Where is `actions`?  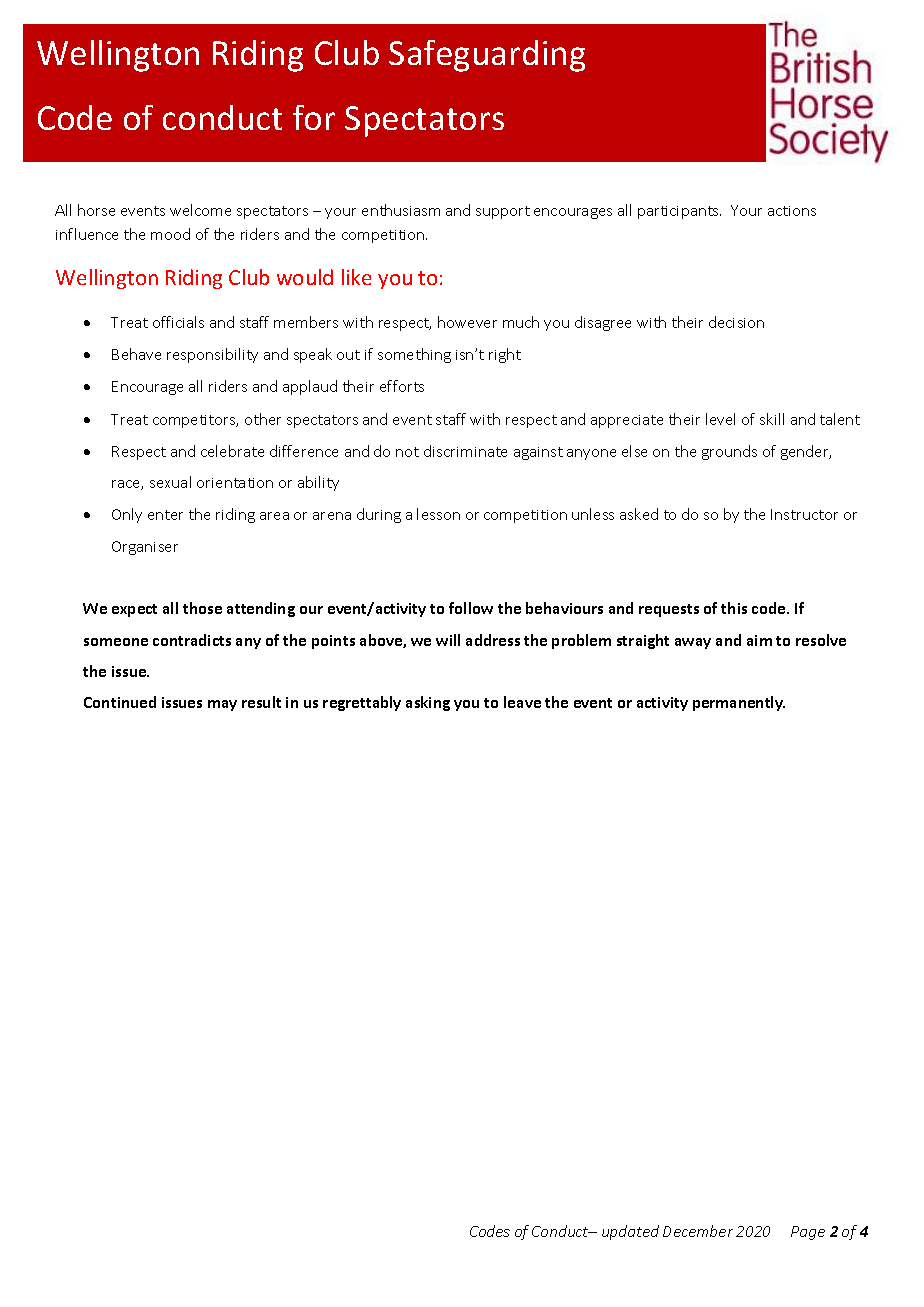
actions is located at coordinates (792, 211).
